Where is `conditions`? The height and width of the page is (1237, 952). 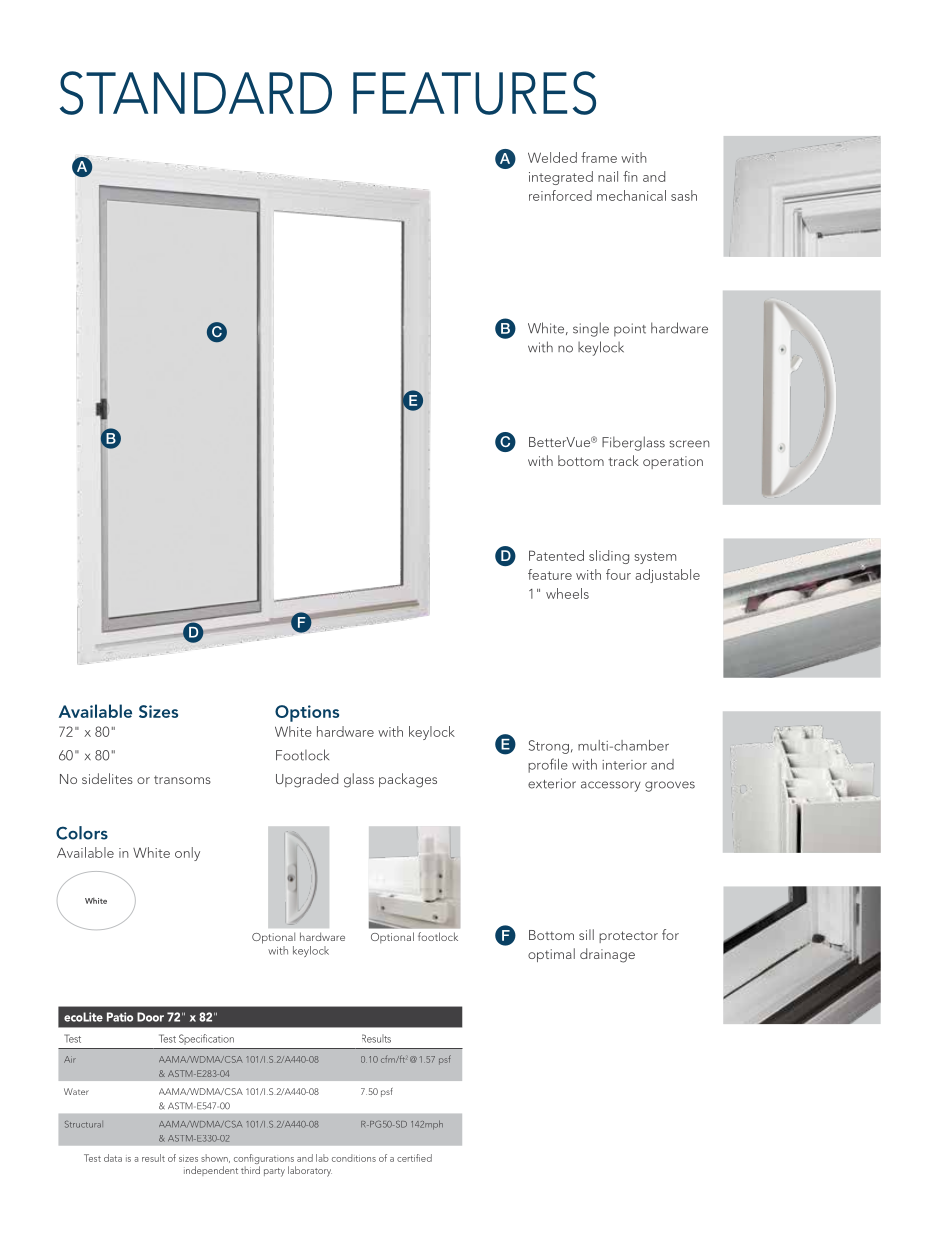 conditions is located at coordinates (354, 1158).
